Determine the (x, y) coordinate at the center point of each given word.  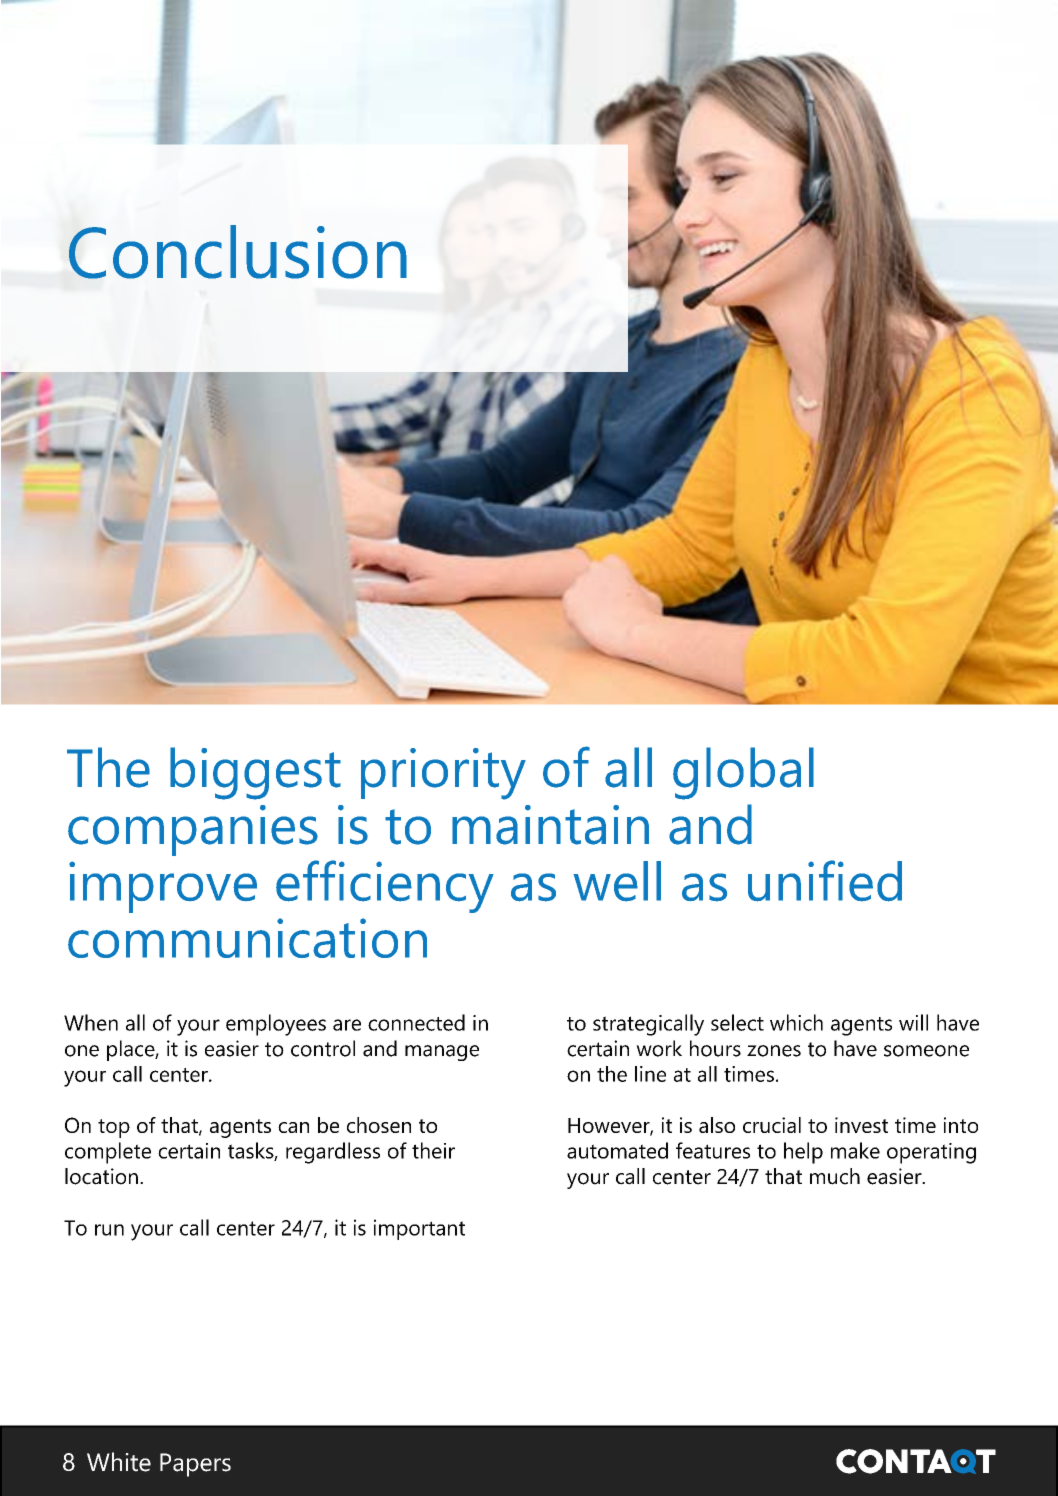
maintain (550, 825)
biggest (255, 773)
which (796, 1022)
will (913, 1022)
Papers (195, 1465)
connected (416, 1022)
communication (247, 938)
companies (193, 830)
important (419, 1229)
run (109, 1230)
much (835, 1176)
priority (443, 774)
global (743, 773)
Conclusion (238, 252)
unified (825, 881)
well (617, 881)
